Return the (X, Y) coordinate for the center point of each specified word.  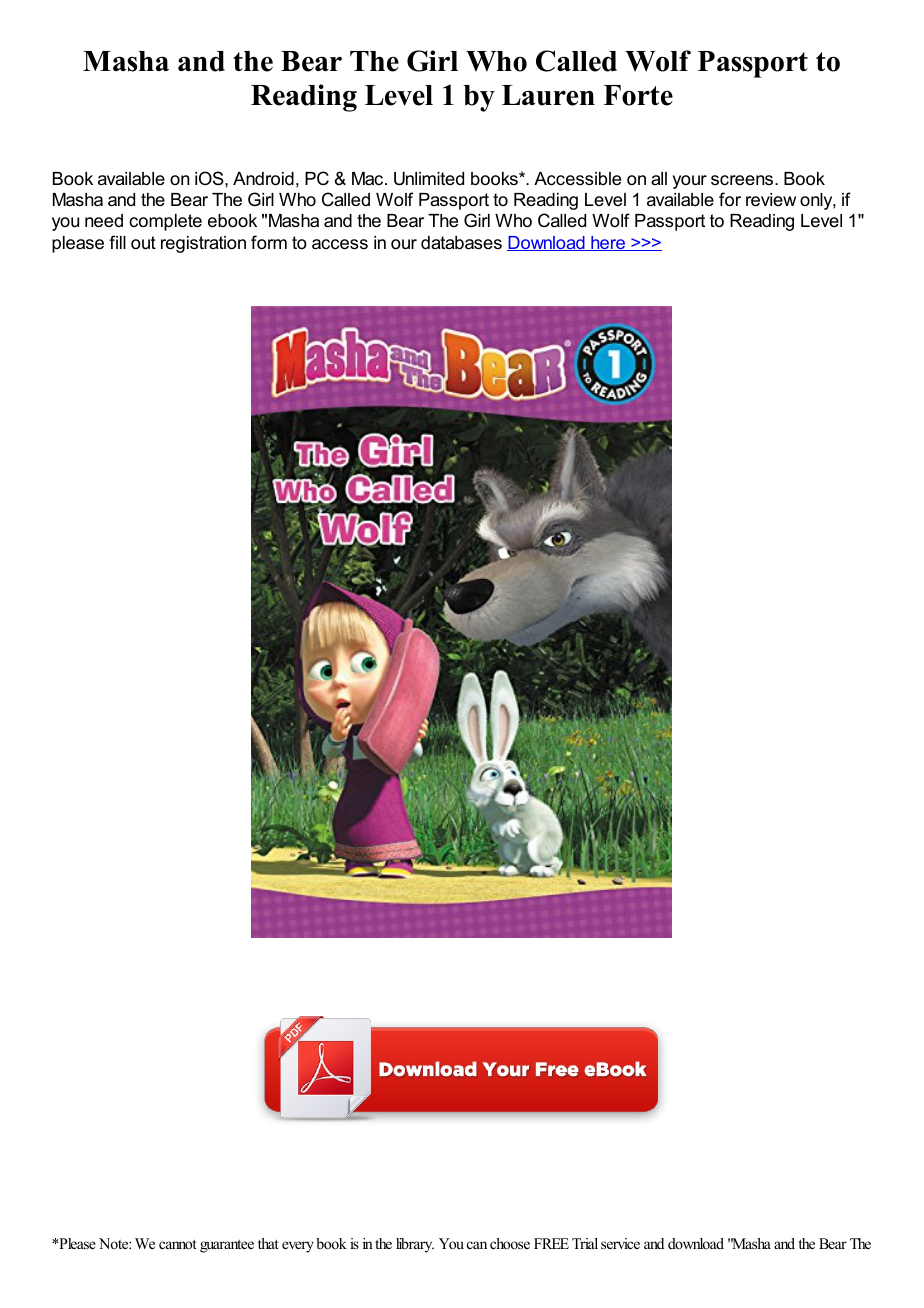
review (771, 200)
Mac (369, 178)
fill (117, 242)
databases (461, 243)
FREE (551, 1243)
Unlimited (429, 179)
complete (165, 222)
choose (510, 1243)
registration (203, 244)
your (690, 182)
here (608, 243)
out (143, 243)
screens (743, 180)
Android (263, 179)
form (269, 242)
